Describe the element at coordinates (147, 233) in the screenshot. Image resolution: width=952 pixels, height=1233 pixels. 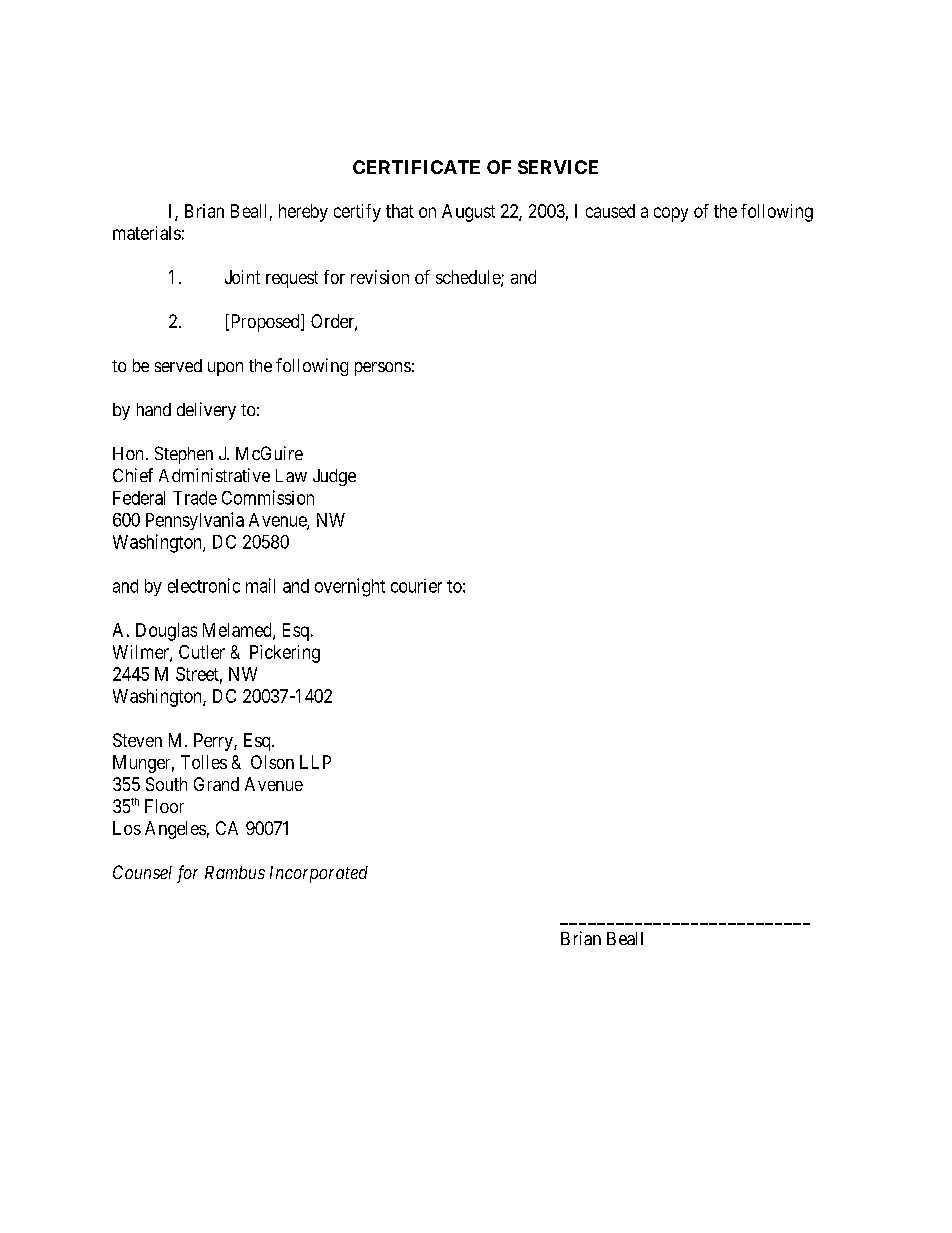
I see `materials` at that location.
